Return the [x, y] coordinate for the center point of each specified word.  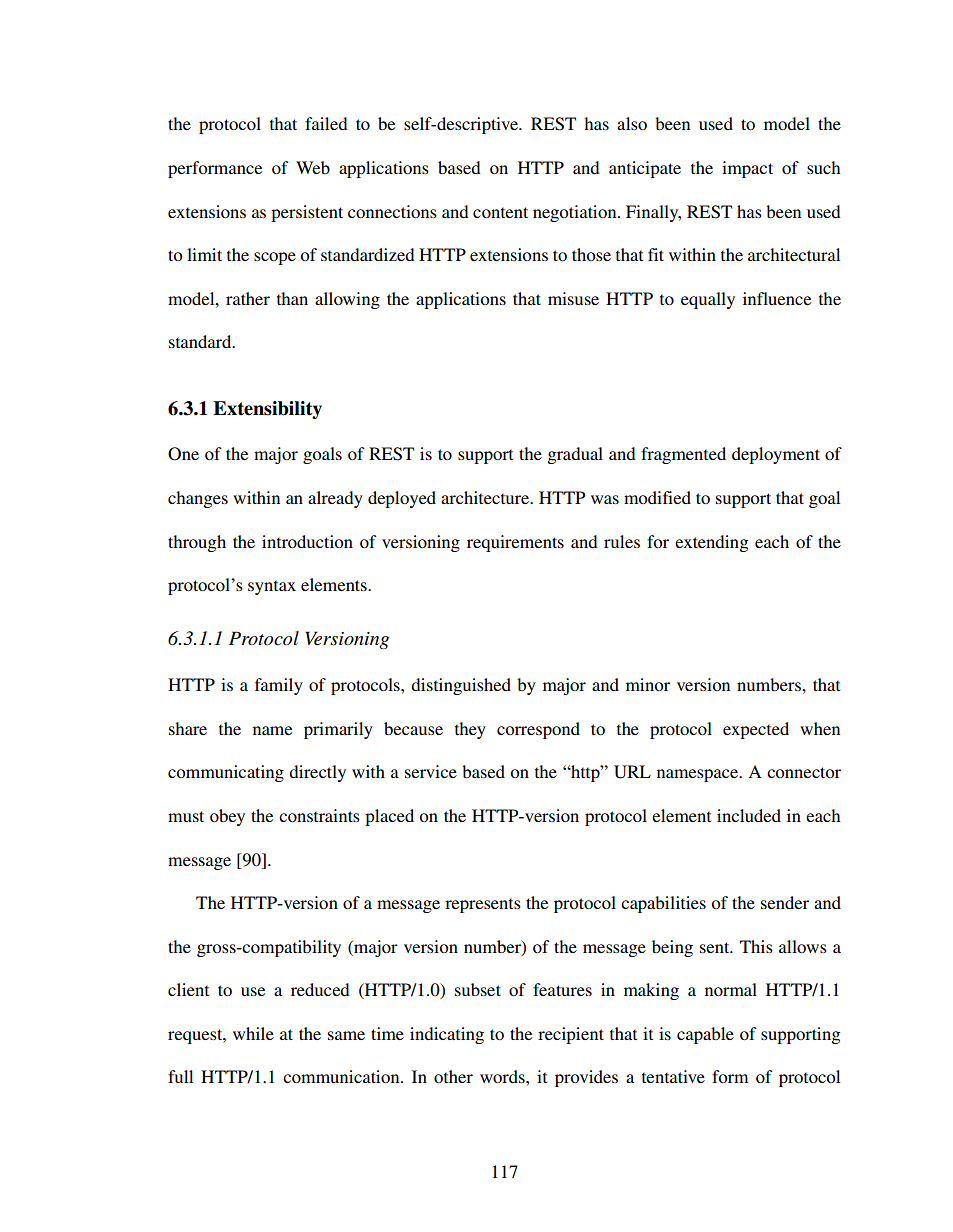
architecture [486, 497]
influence [777, 298]
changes [198, 499]
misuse [573, 298]
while [253, 1033]
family [279, 686]
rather [248, 298]
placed [389, 817]
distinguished [461, 686]
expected [756, 730]
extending [711, 543]
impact [747, 169]
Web [313, 167]
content [500, 212]
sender [785, 902]
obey [227, 817]
